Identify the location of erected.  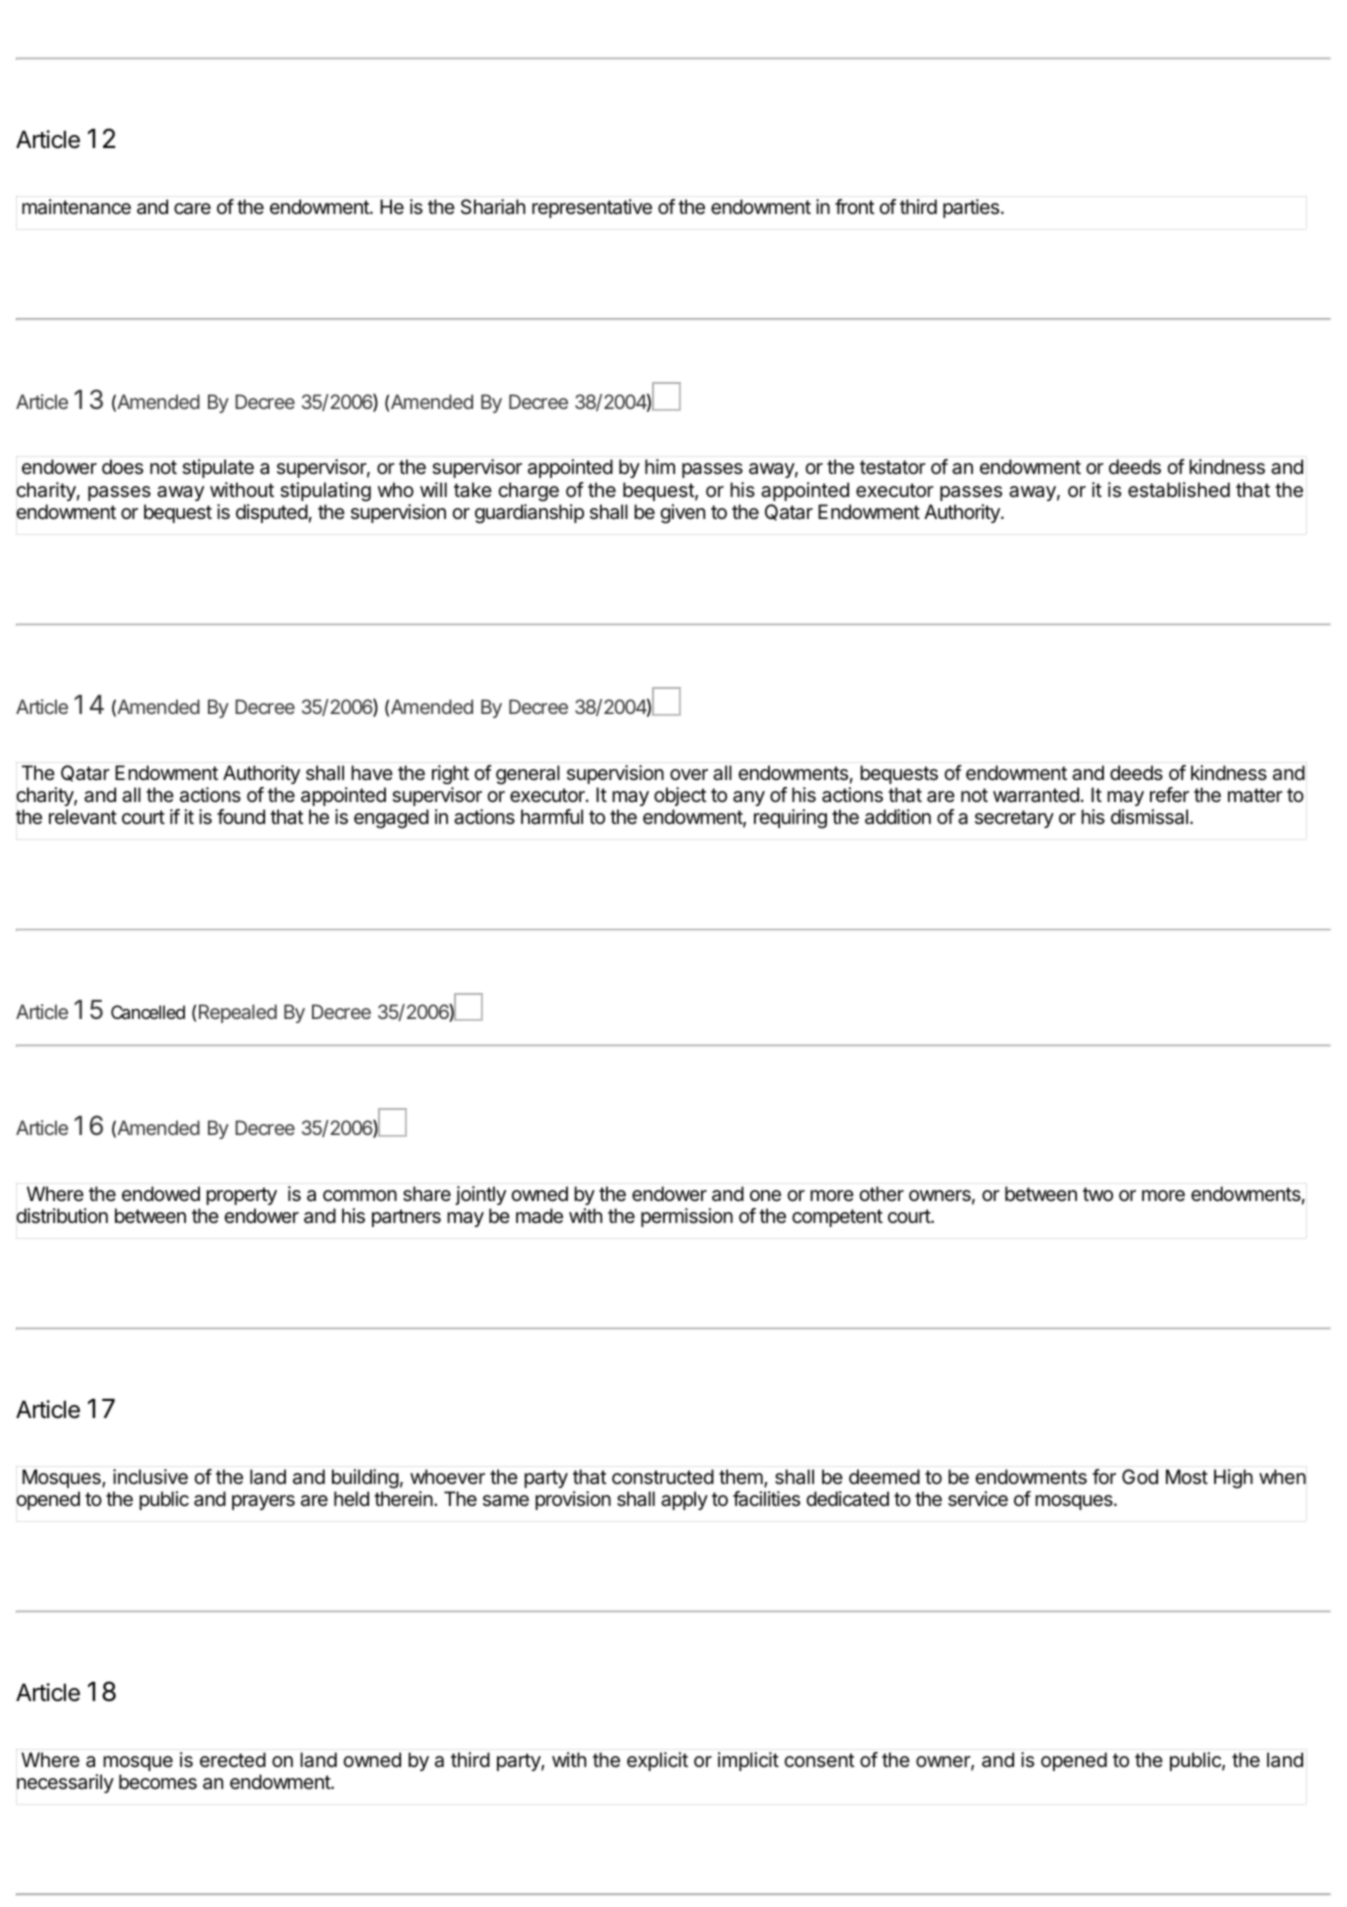
(233, 1760).
